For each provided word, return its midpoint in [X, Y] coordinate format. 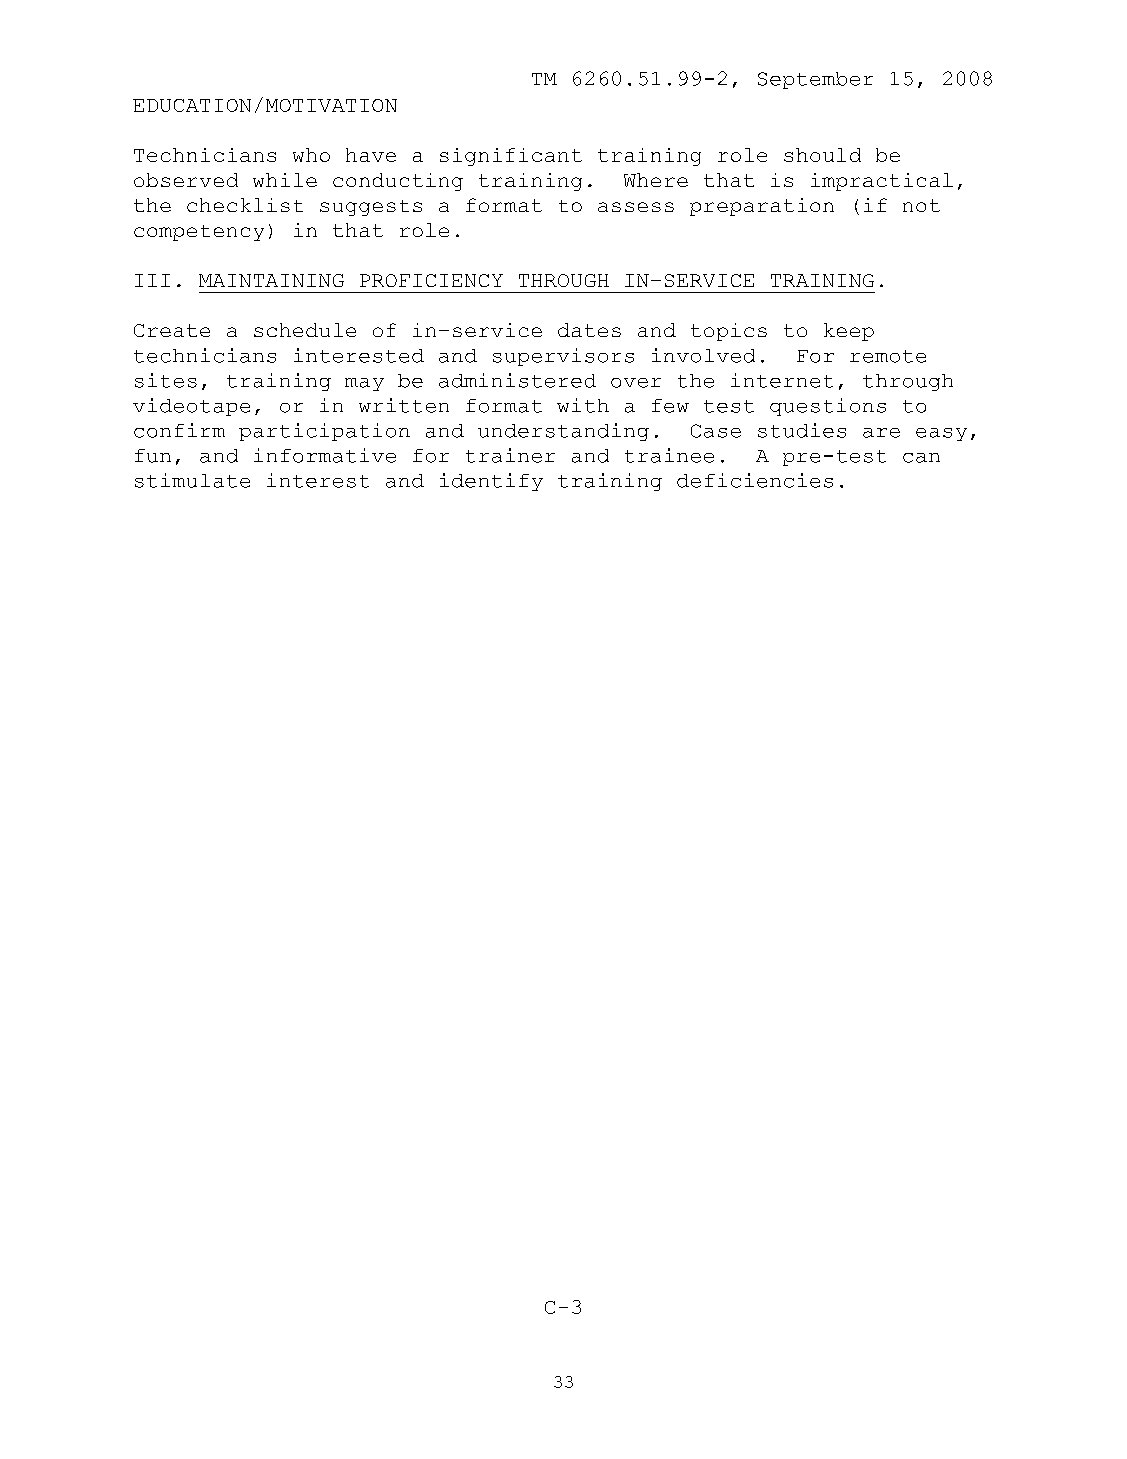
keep [849, 332]
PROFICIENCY [431, 280]
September [815, 80]
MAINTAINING [271, 280]
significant [511, 157]
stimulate [192, 480]
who [311, 155]
